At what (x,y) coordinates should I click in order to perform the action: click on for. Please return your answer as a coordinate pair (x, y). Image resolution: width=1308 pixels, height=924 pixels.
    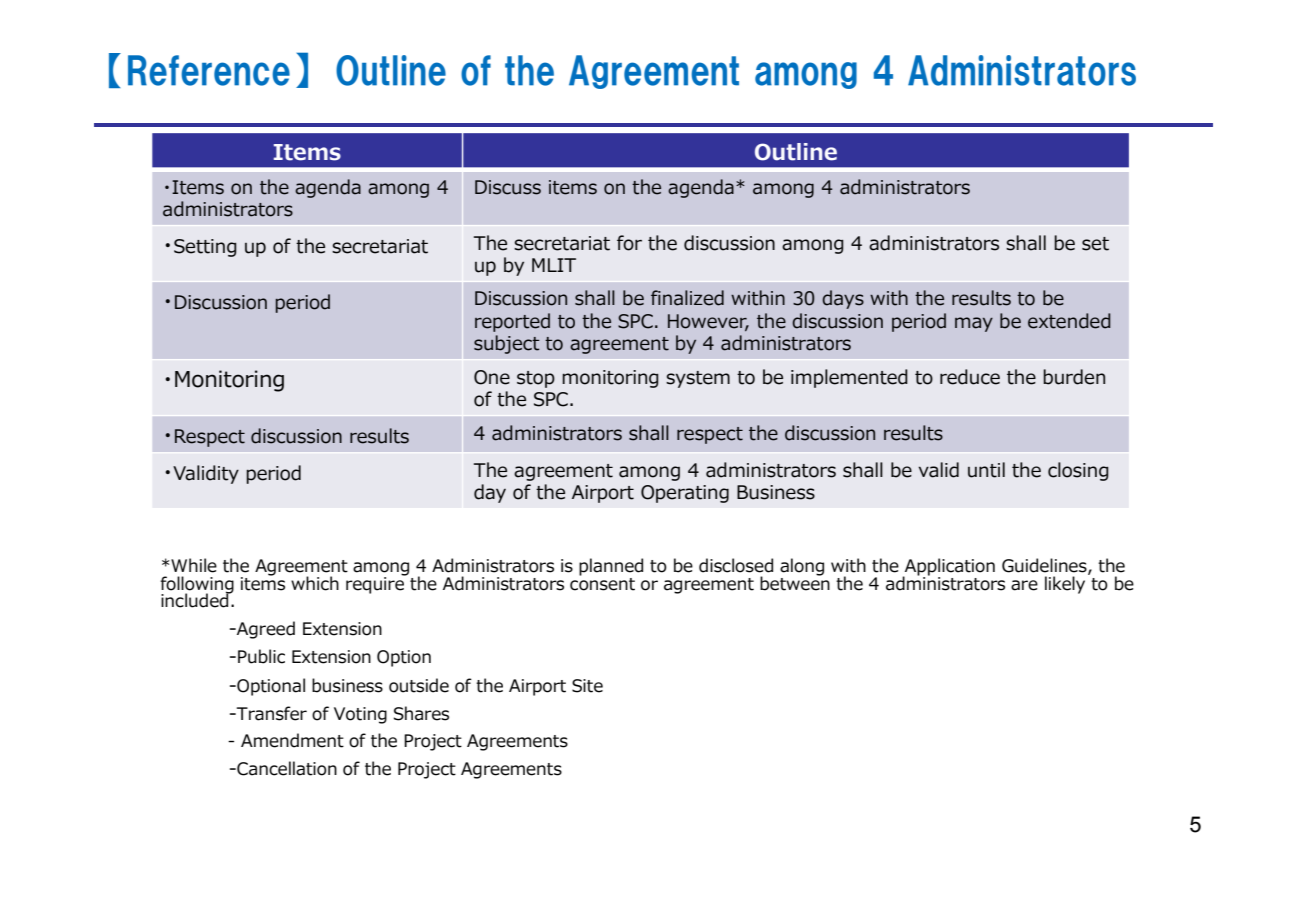
    Looking at the image, I should click on (629, 243).
